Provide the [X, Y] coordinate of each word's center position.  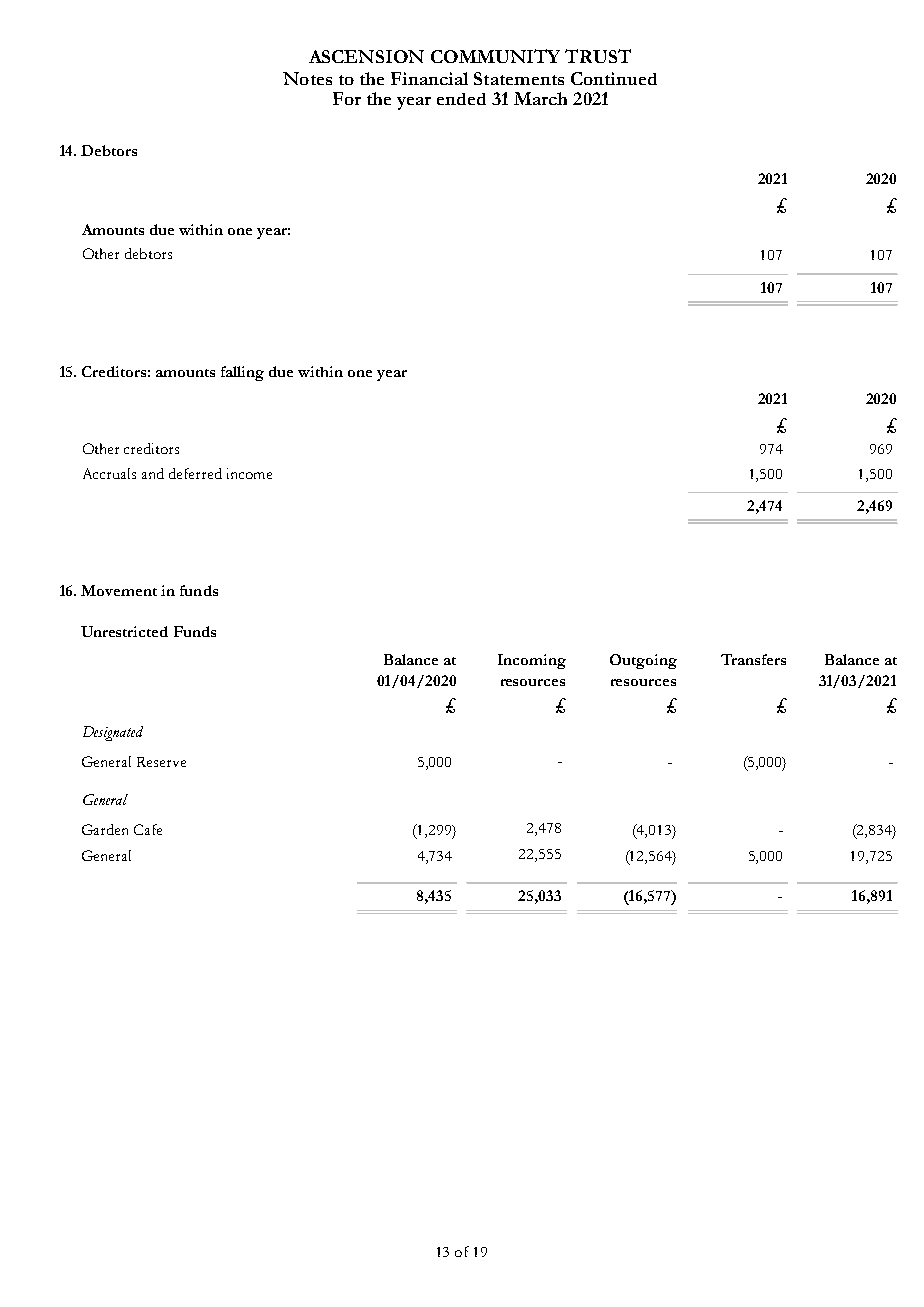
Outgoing [643, 661]
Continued [614, 78]
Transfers [753, 659]
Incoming [532, 661]
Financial [429, 78]
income [249, 473]
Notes [307, 78]
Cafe [148, 829]
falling [242, 373]
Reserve [161, 762]
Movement [119, 590]
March [540, 98]
